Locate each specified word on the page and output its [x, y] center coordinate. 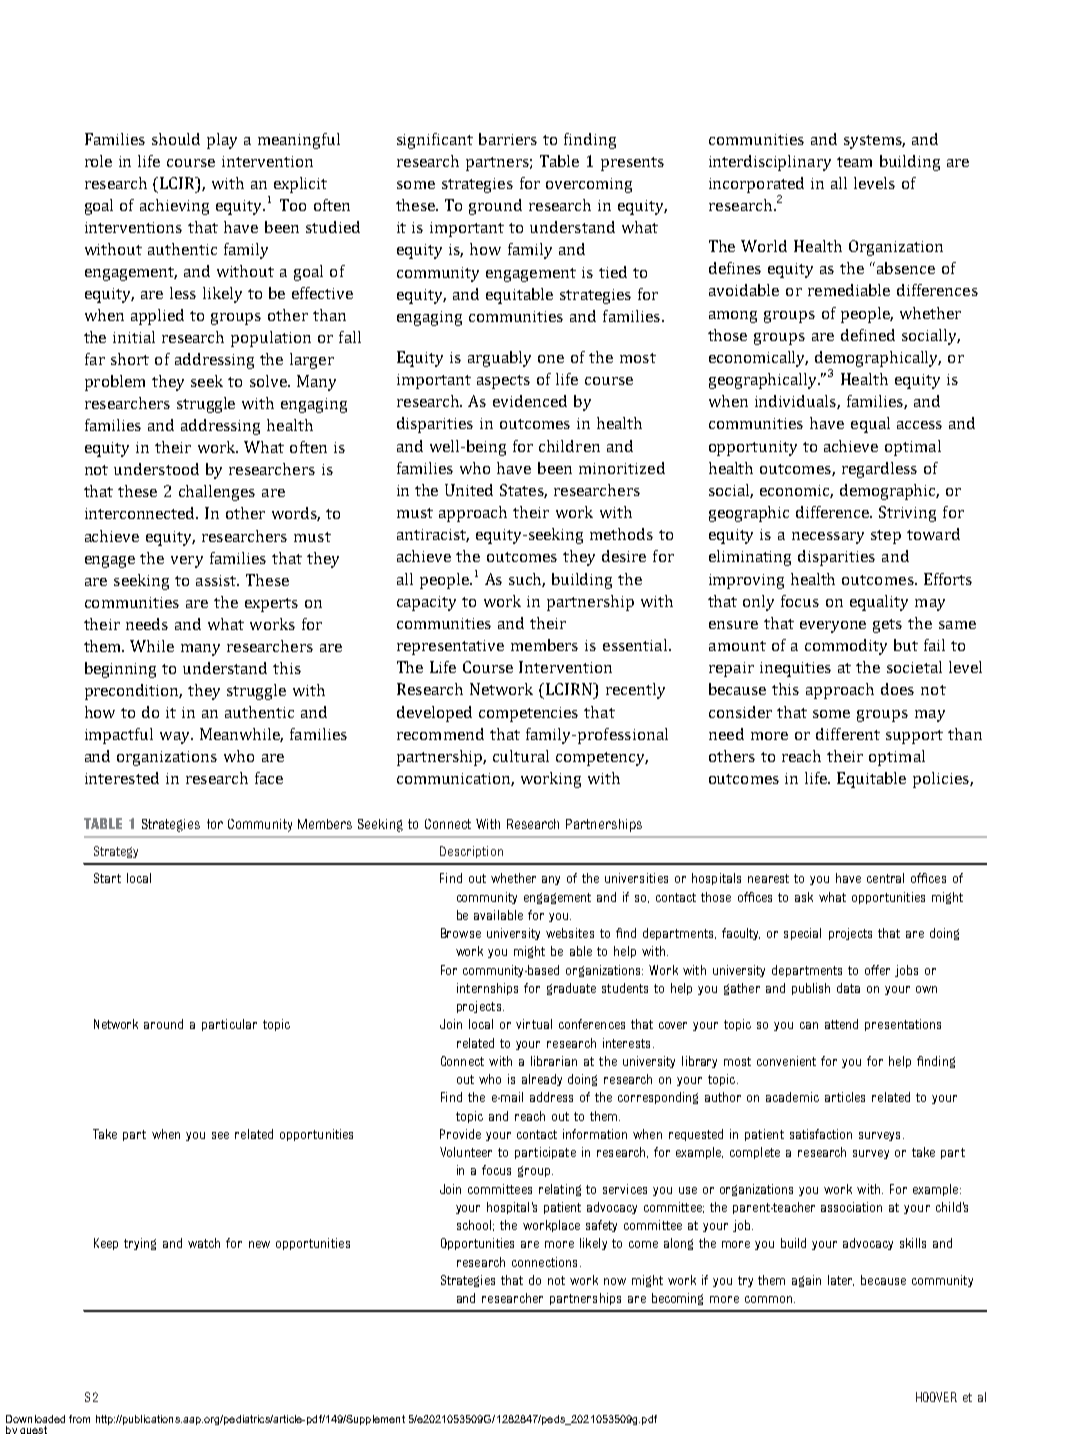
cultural [521, 756]
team [854, 162]
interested [122, 778]
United [469, 490]
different [848, 734]
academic [792, 1097]
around [163, 1024]
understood [156, 469]
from [79, 1419]
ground [495, 207]
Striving [907, 514]
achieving [174, 207]
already [542, 1080]
